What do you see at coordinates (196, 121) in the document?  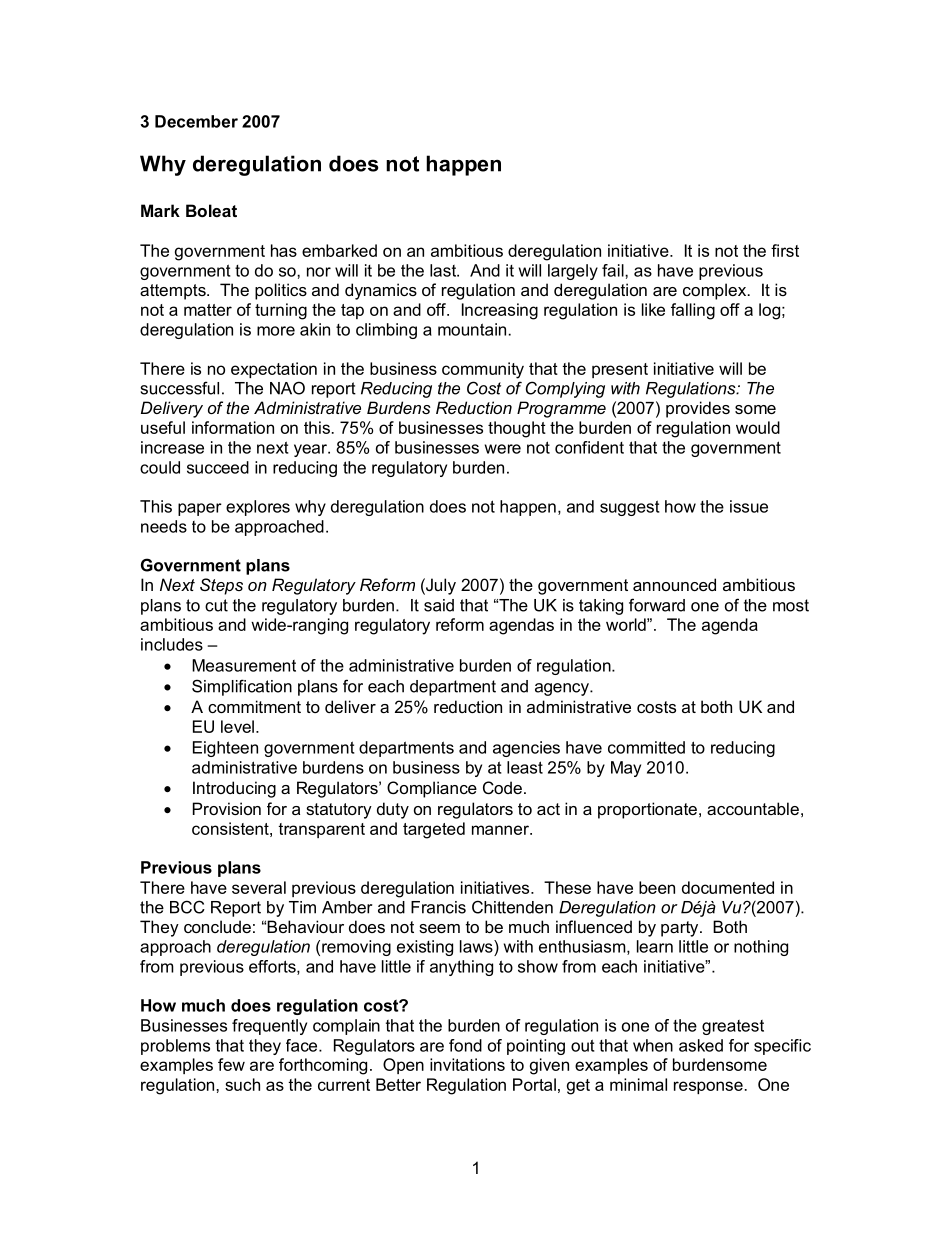 I see `December` at bounding box center [196, 121].
